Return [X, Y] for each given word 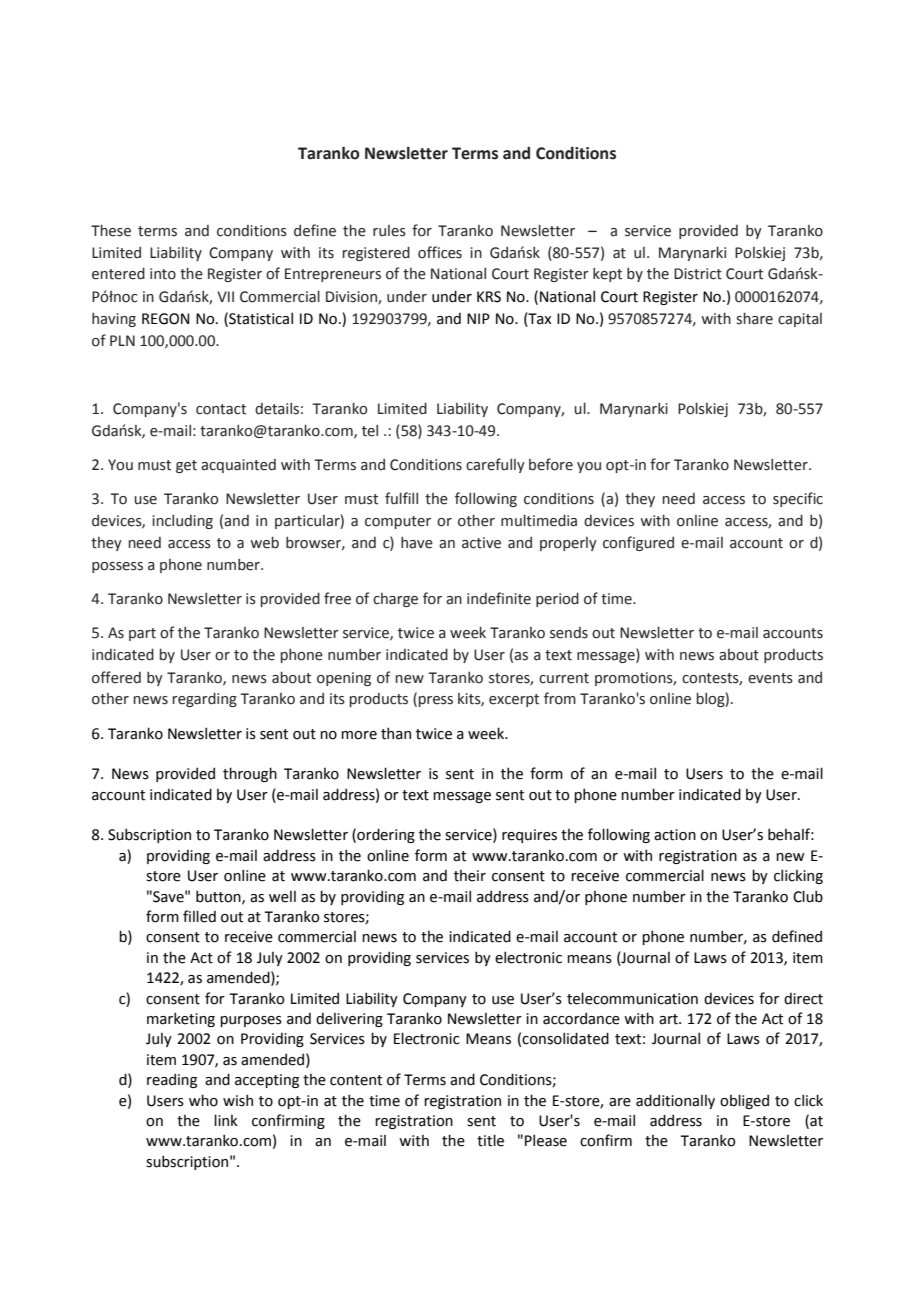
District [698, 274]
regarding [205, 699]
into [163, 274]
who [203, 1100]
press [436, 701]
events [770, 678]
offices [440, 252]
